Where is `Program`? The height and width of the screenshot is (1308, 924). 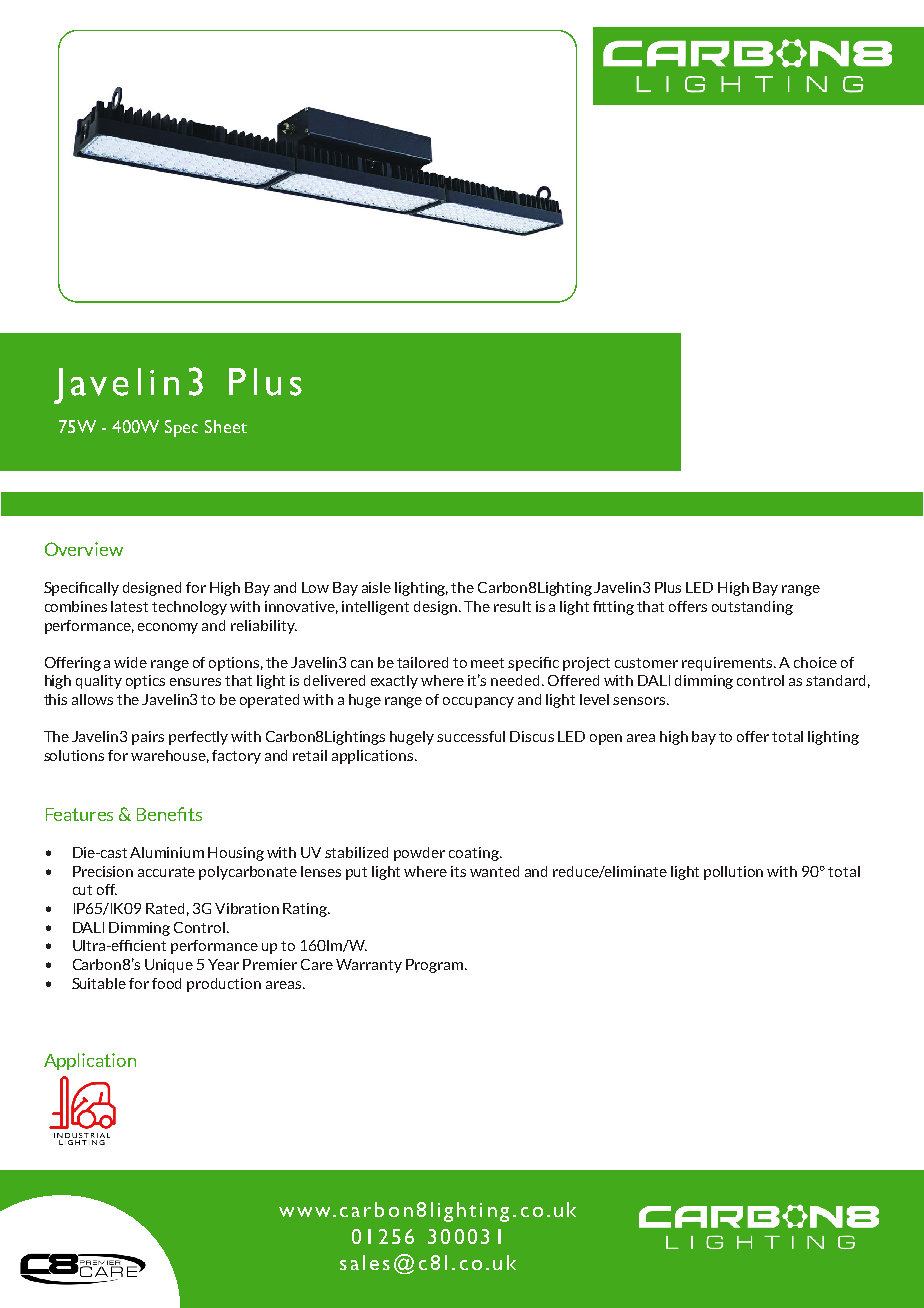 Program is located at coordinates (434, 966).
